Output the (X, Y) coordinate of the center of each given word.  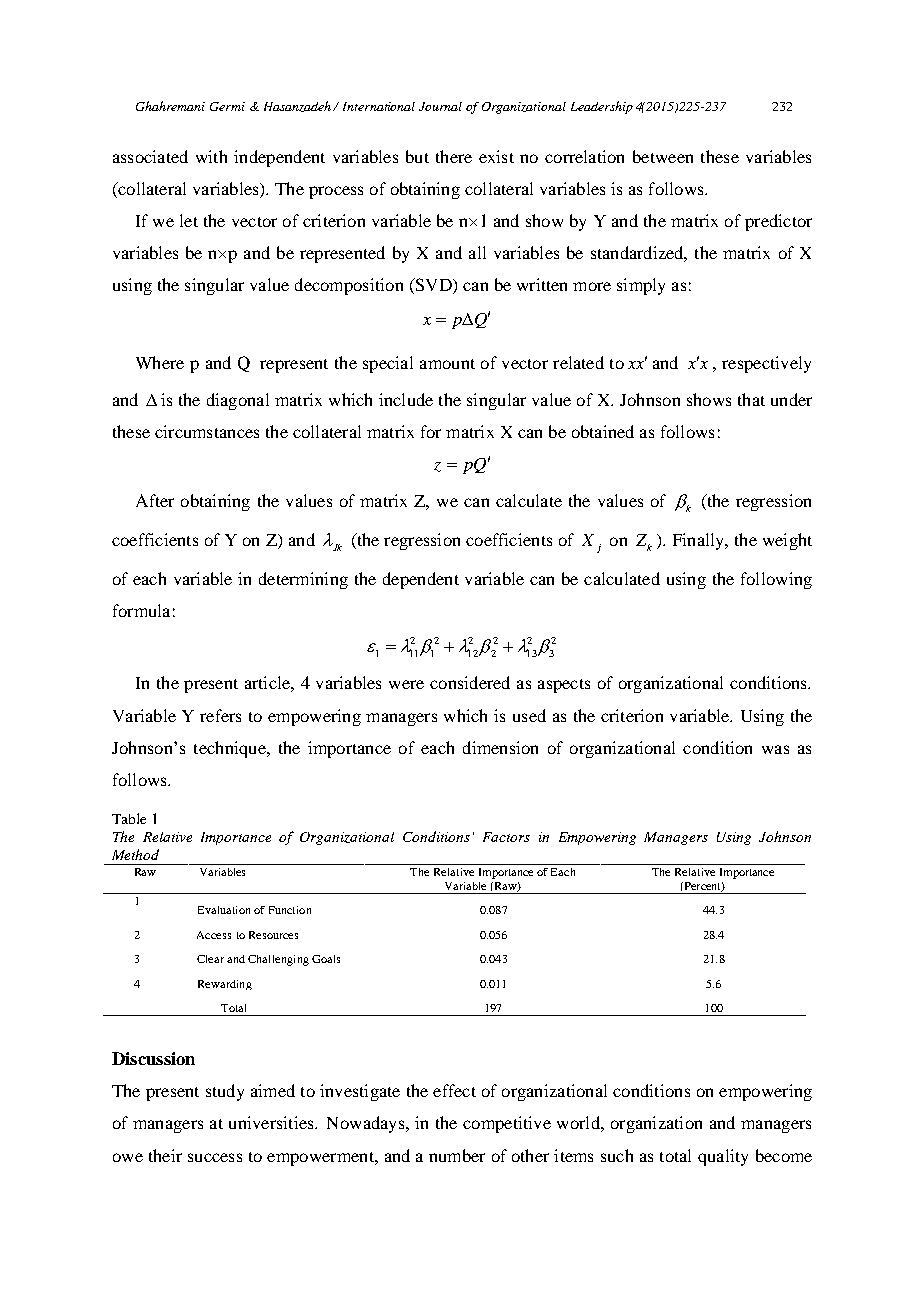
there (454, 156)
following (776, 580)
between (663, 156)
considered (470, 682)
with (211, 156)
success (215, 1157)
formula (141, 610)
